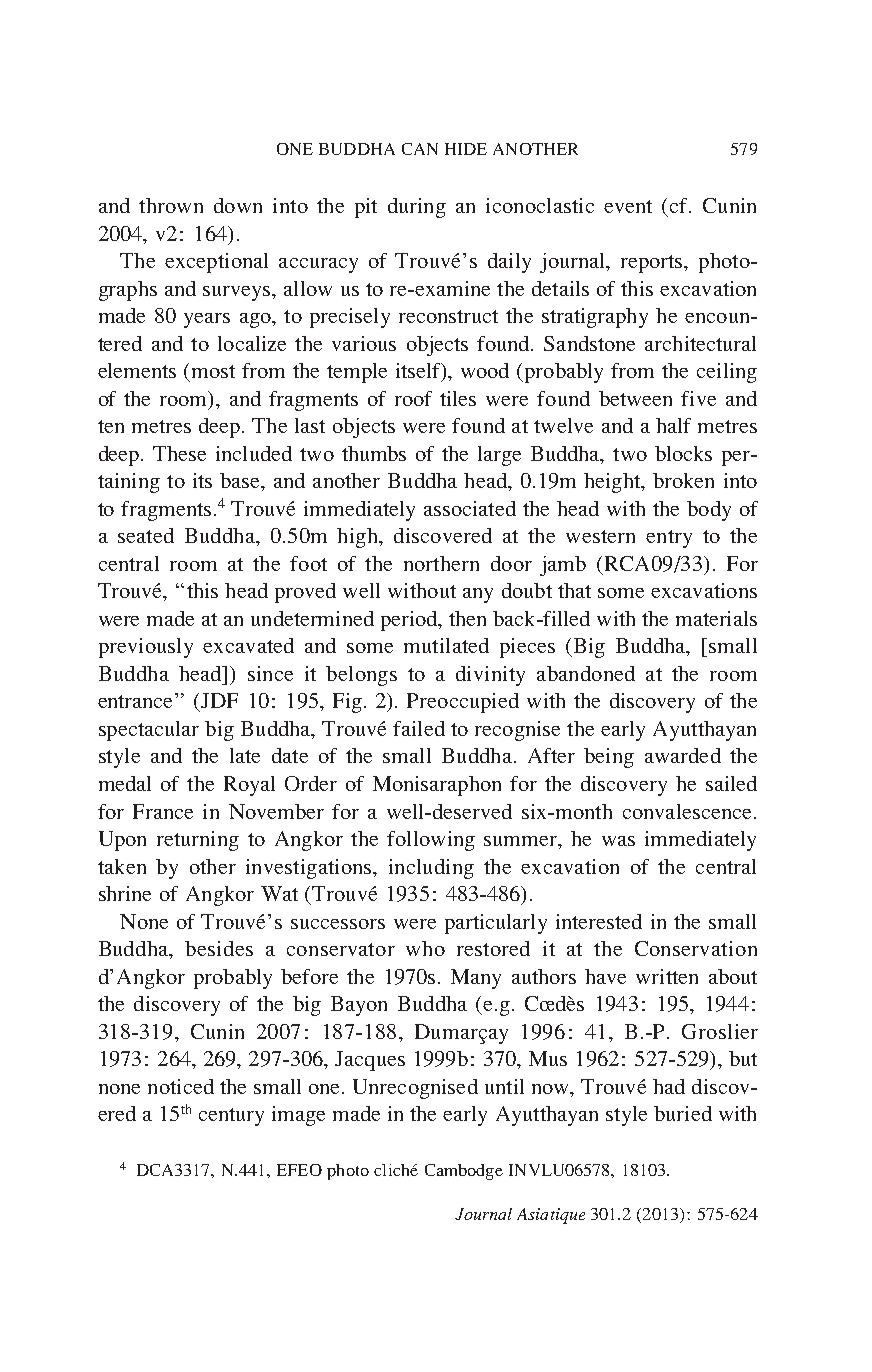 The image size is (872, 1372). I want to click on noticed, so click(181, 1086).
